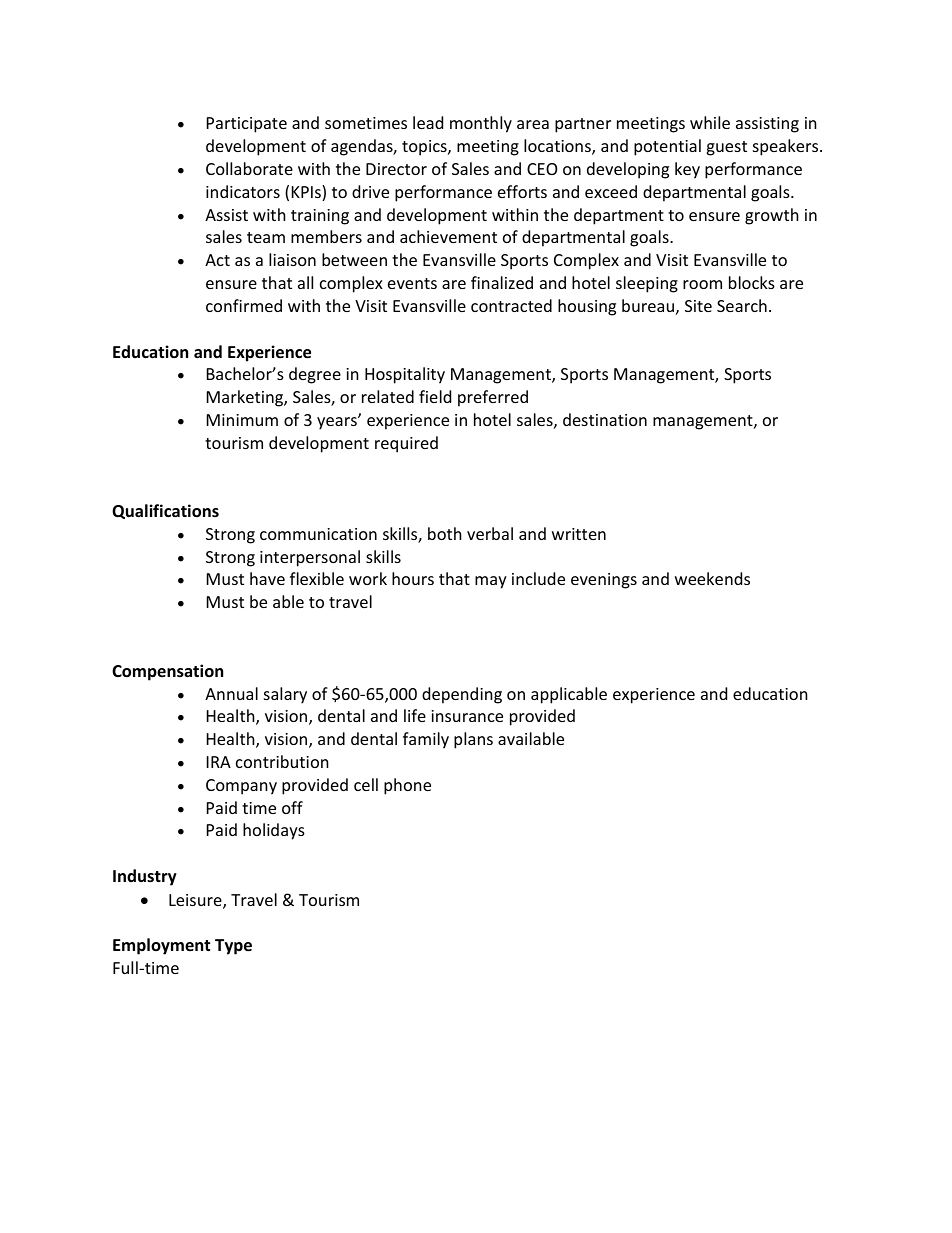  What do you see at coordinates (165, 511) in the screenshot?
I see `Qualifications` at bounding box center [165, 511].
